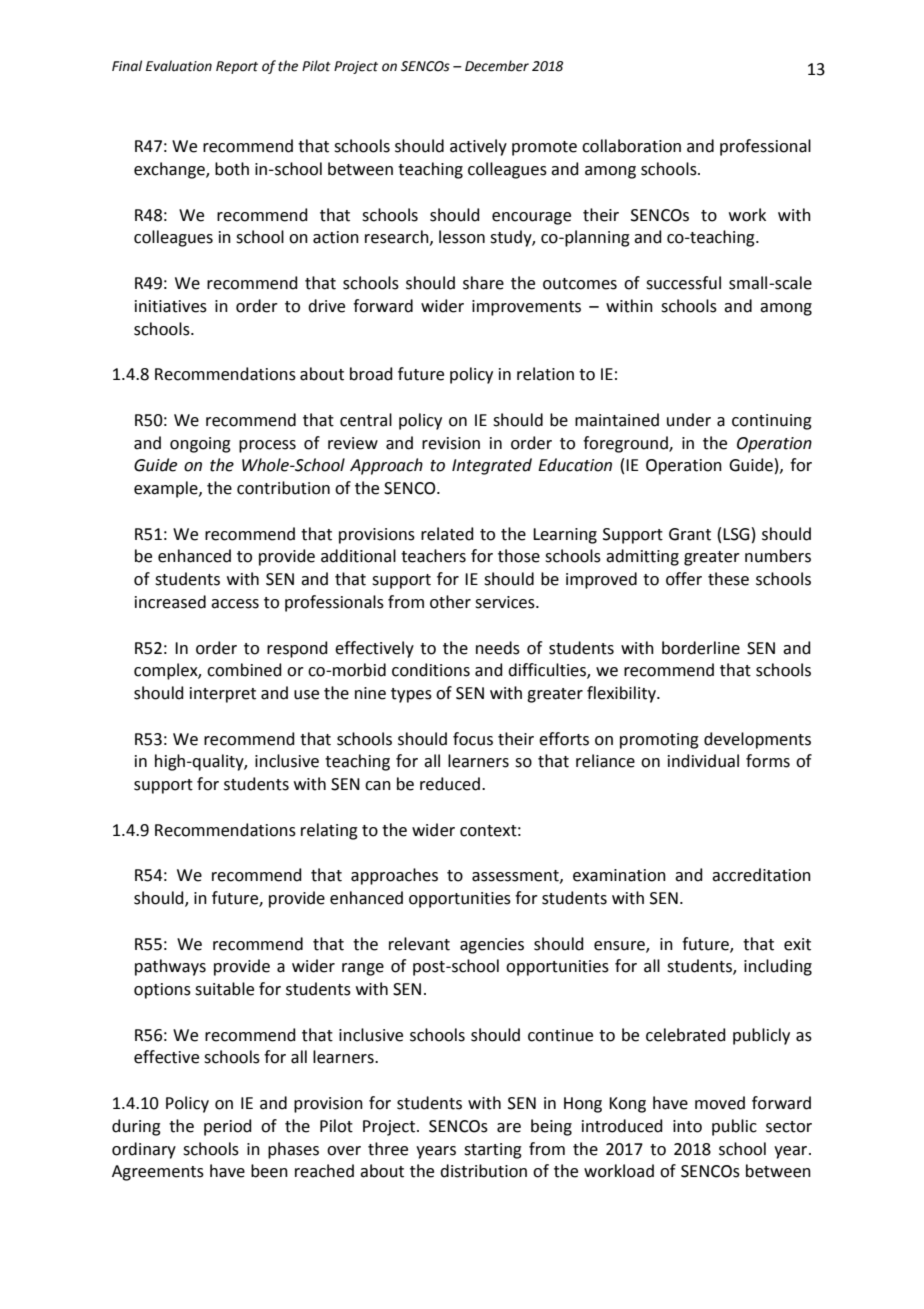 This image has height=1309, width=924. Describe the element at coordinates (728, 579) in the image. I see `these` at that location.
